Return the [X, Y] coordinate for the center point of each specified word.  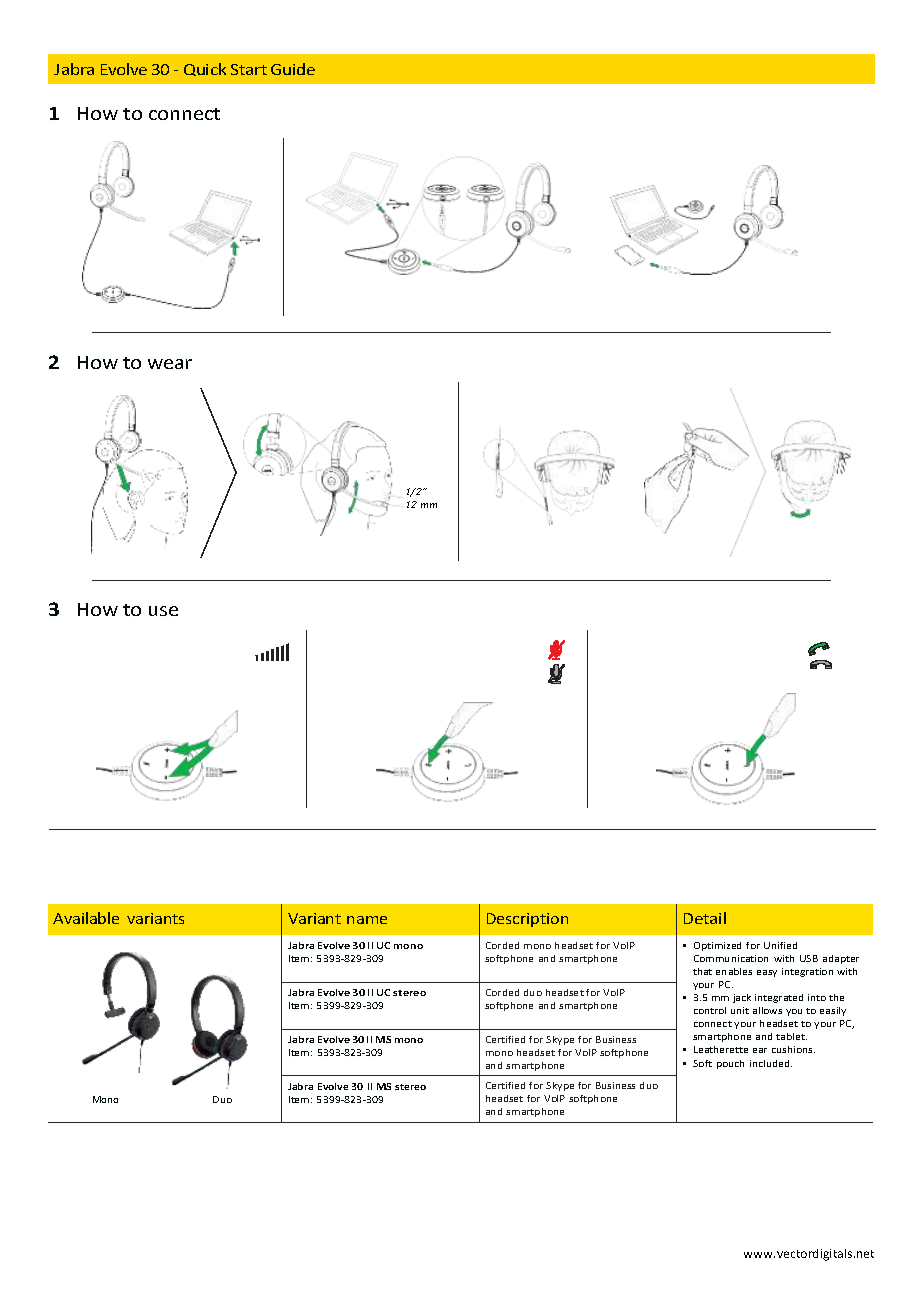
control [710, 1010]
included [771, 1063]
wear [170, 364]
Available [86, 918]
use [163, 611]
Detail [705, 918]
